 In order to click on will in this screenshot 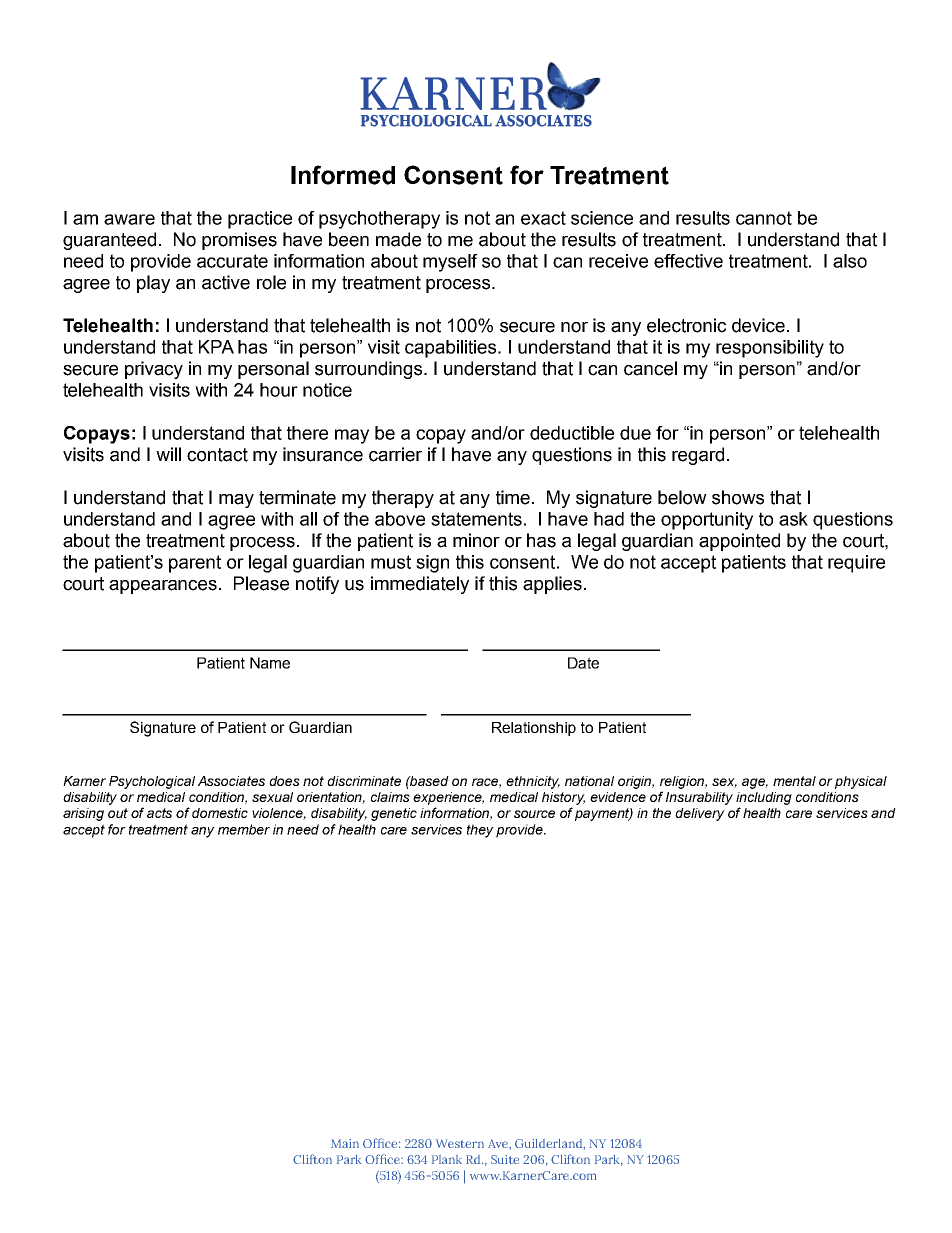, I will do `click(168, 454)`.
